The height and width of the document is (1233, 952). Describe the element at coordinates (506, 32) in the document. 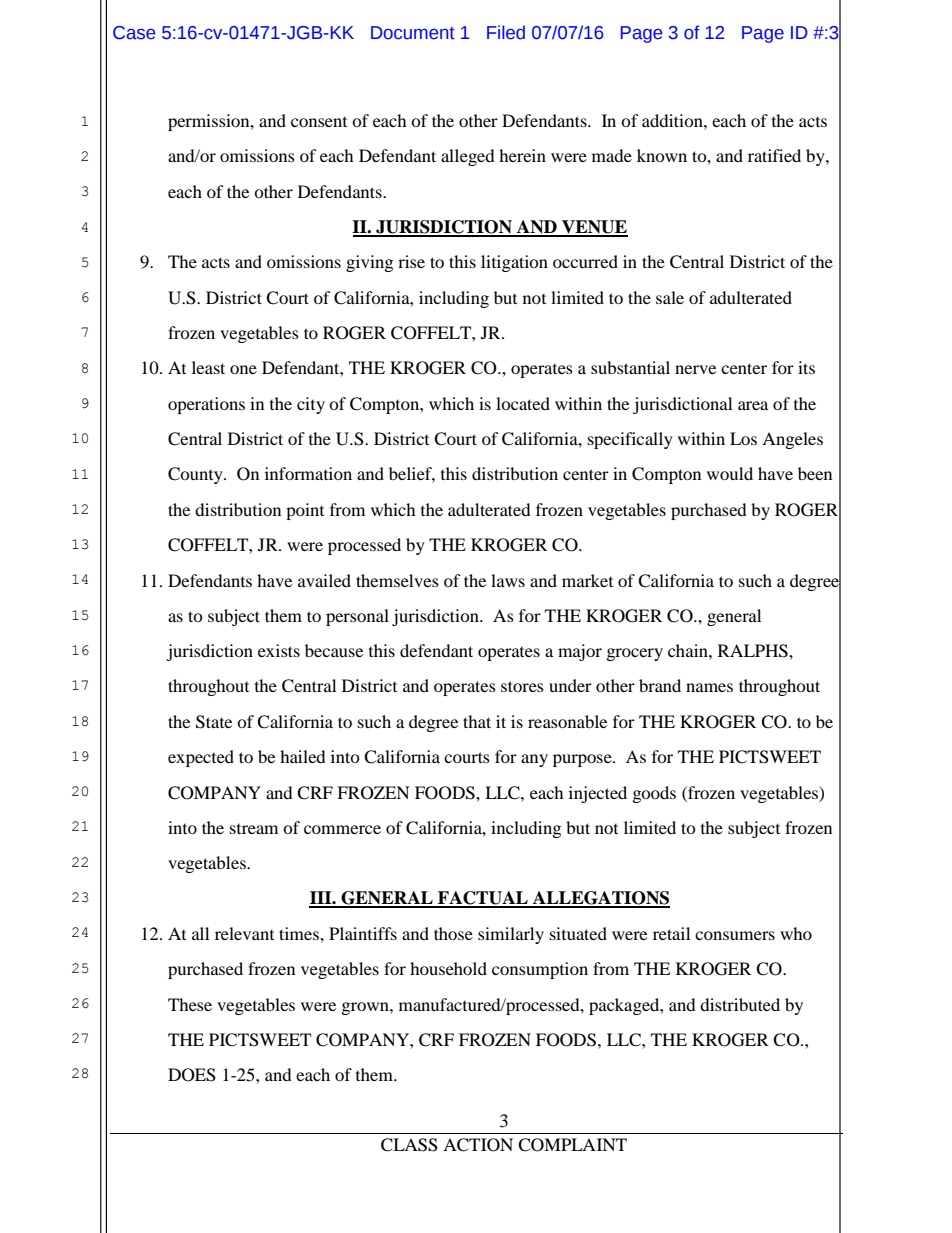

I see `Filed` at that location.
